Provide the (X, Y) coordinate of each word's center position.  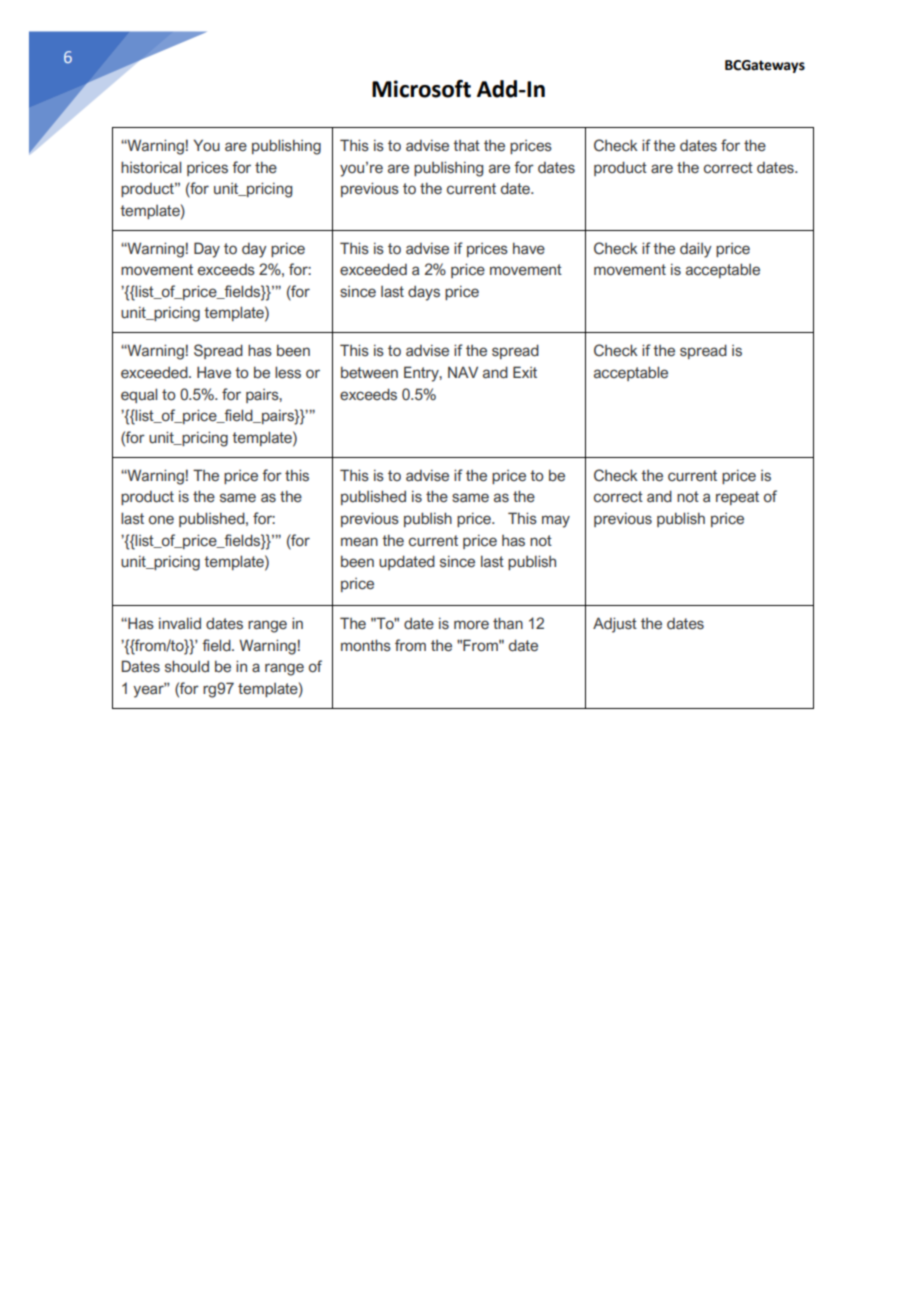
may (556, 521)
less (288, 372)
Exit (525, 372)
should (187, 666)
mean (359, 542)
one (161, 520)
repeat (737, 498)
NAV (463, 372)
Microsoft (421, 89)
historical (151, 167)
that (466, 145)
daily (696, 250)
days (424, 293)
